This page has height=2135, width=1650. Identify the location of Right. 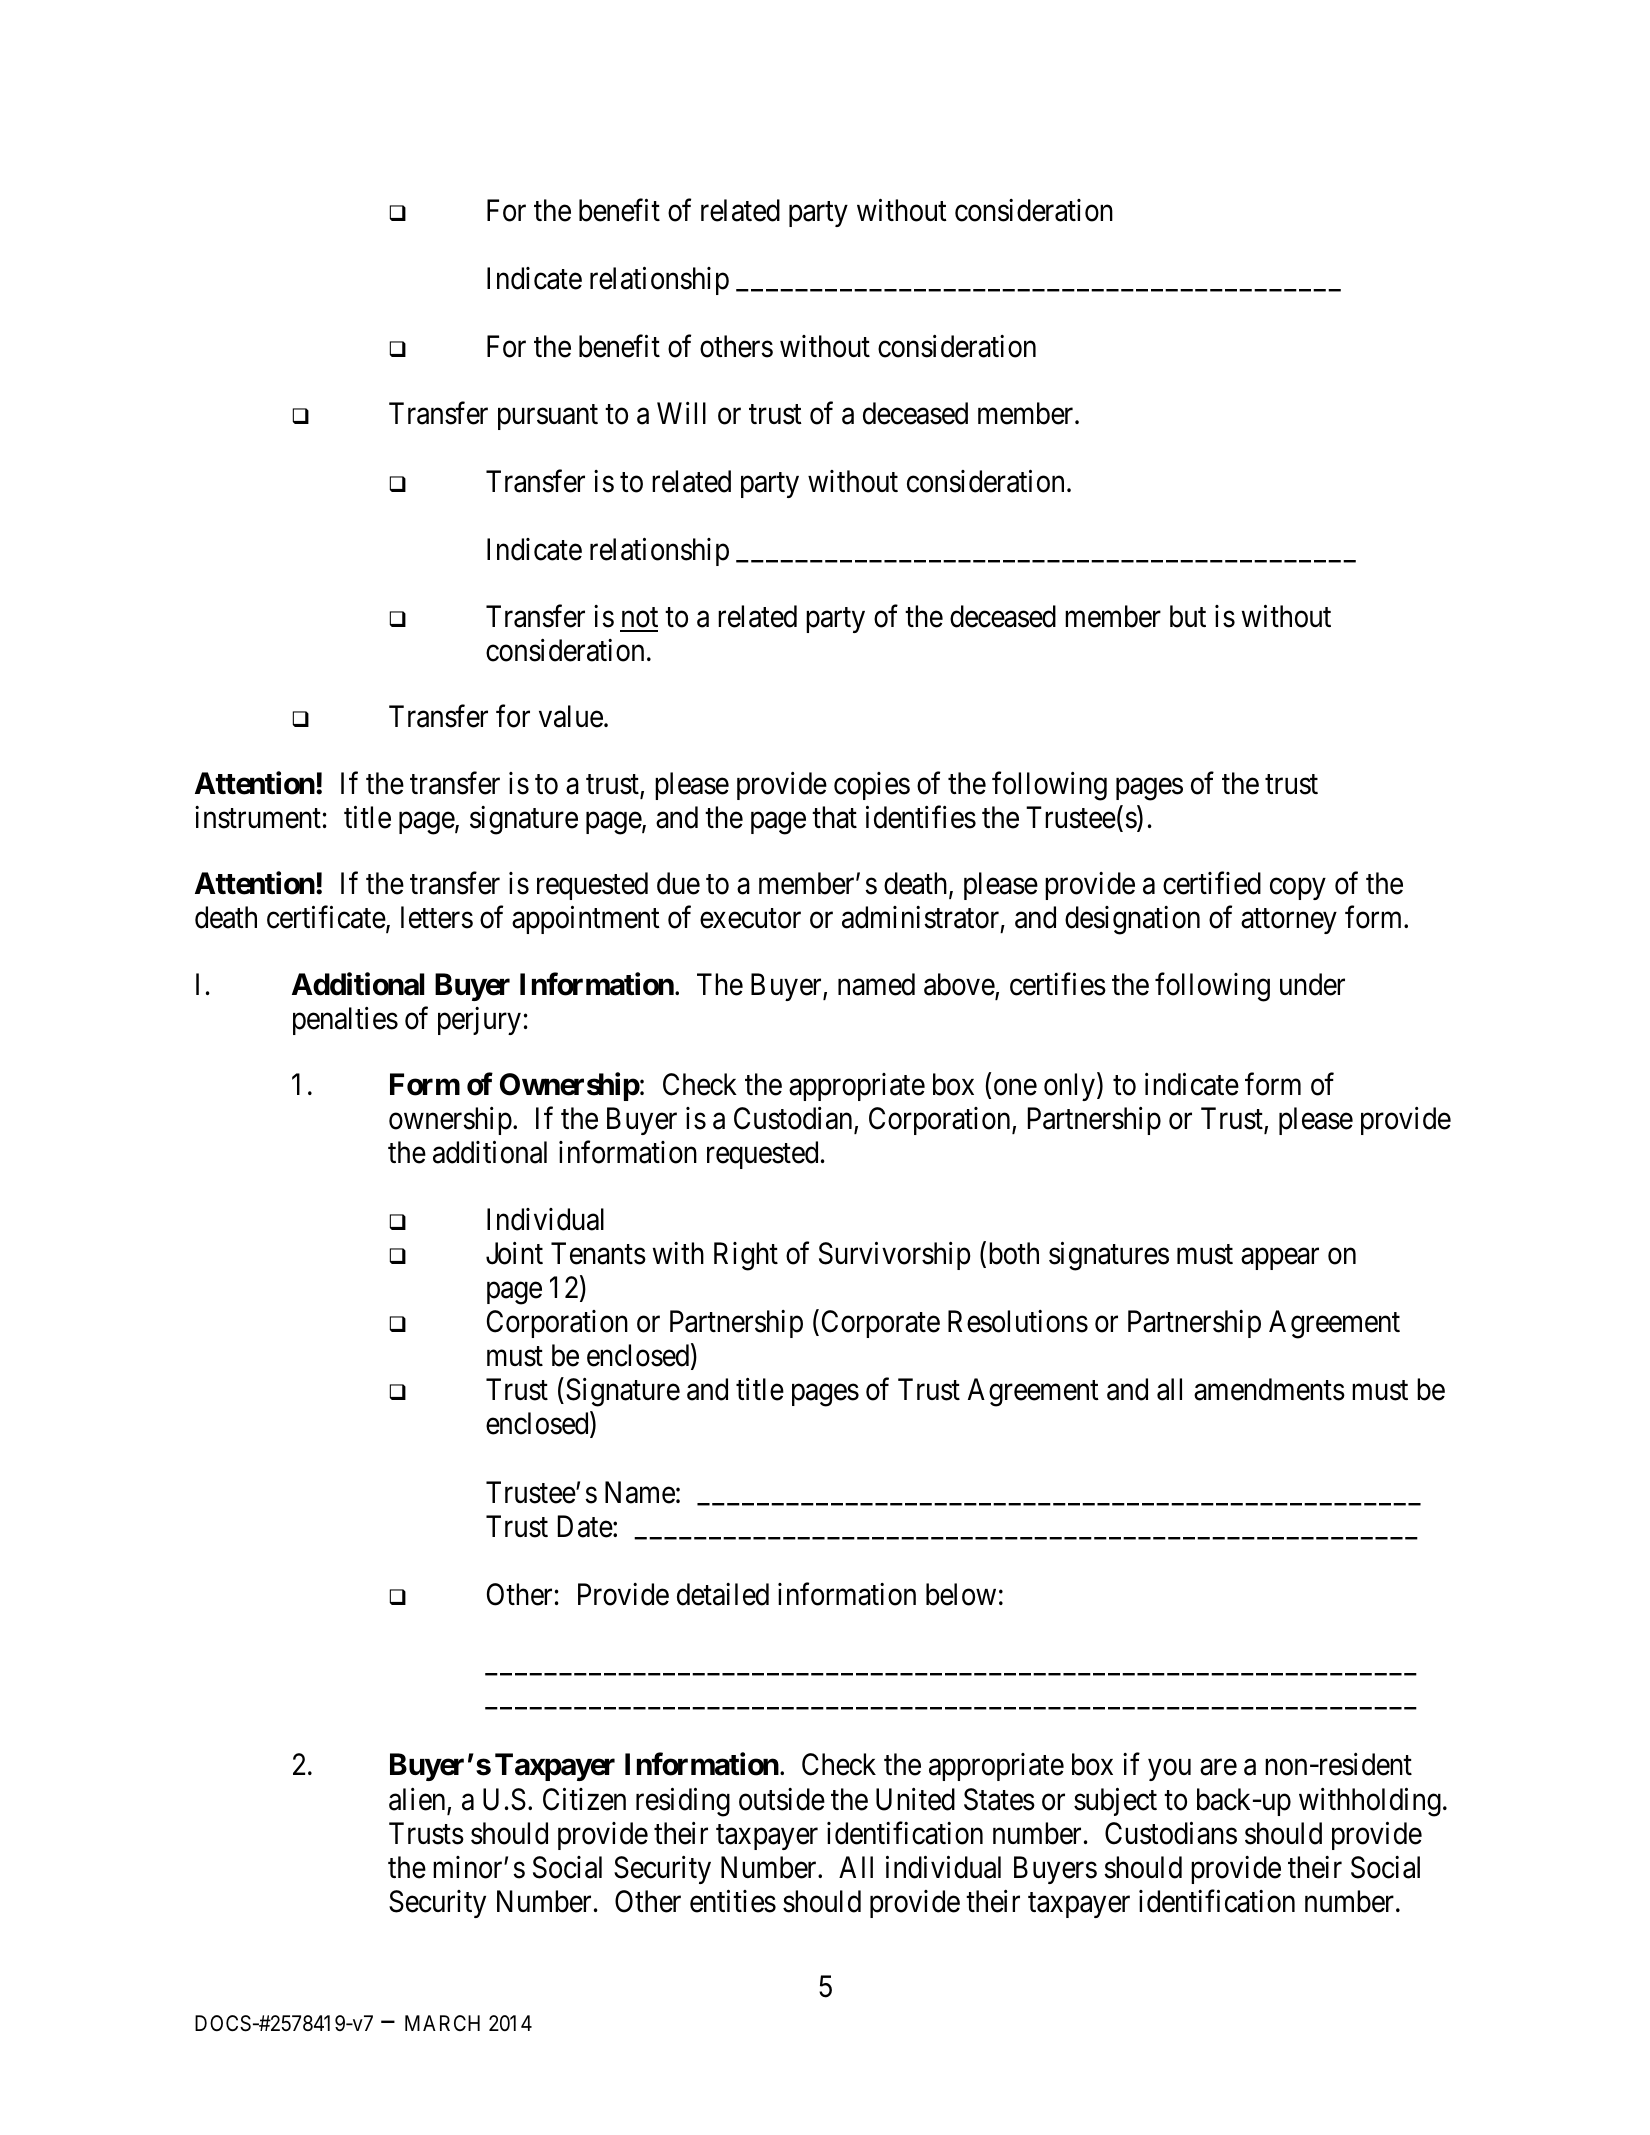
(746, 1256).
